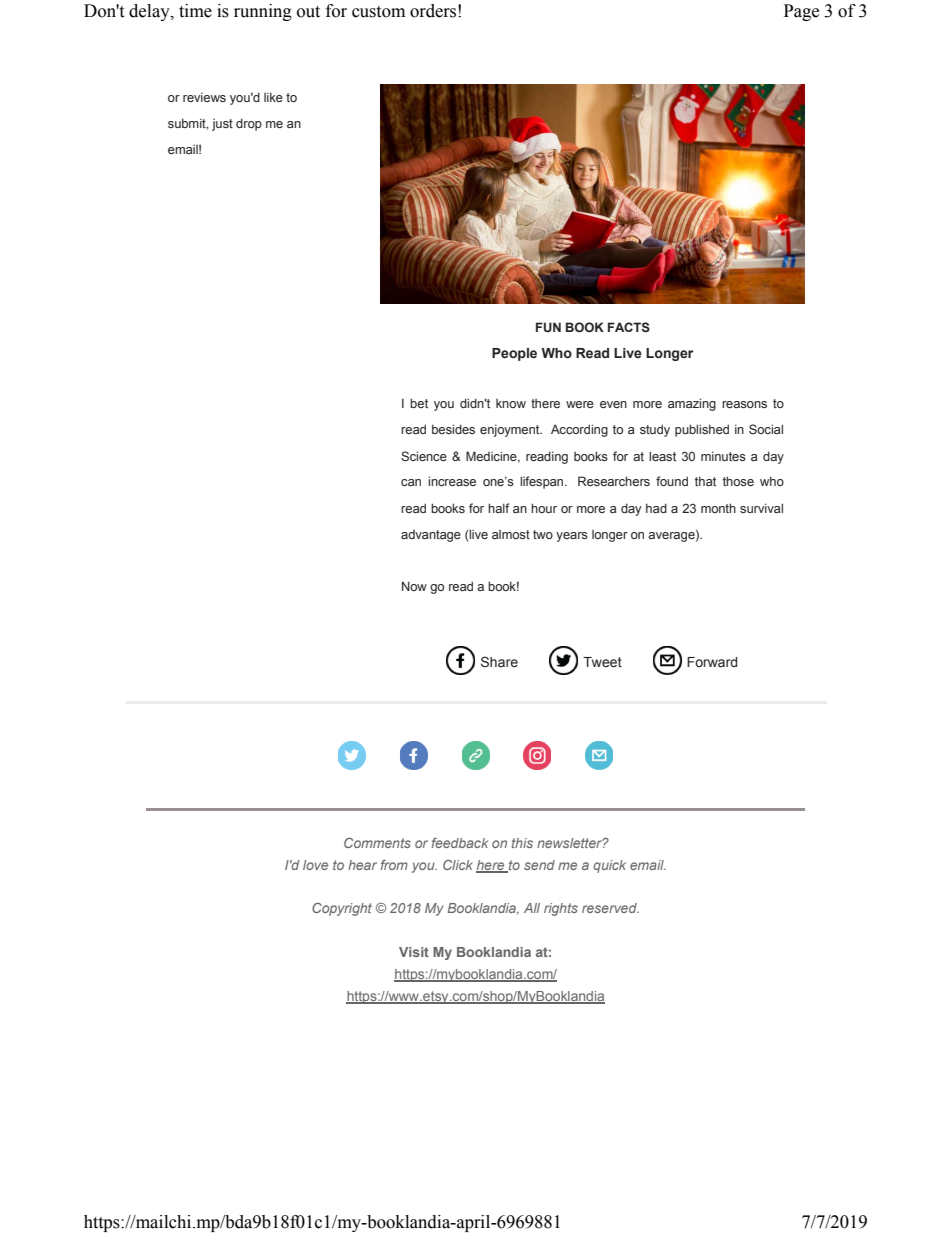  I want to click on reserved, so click(610, 908).
